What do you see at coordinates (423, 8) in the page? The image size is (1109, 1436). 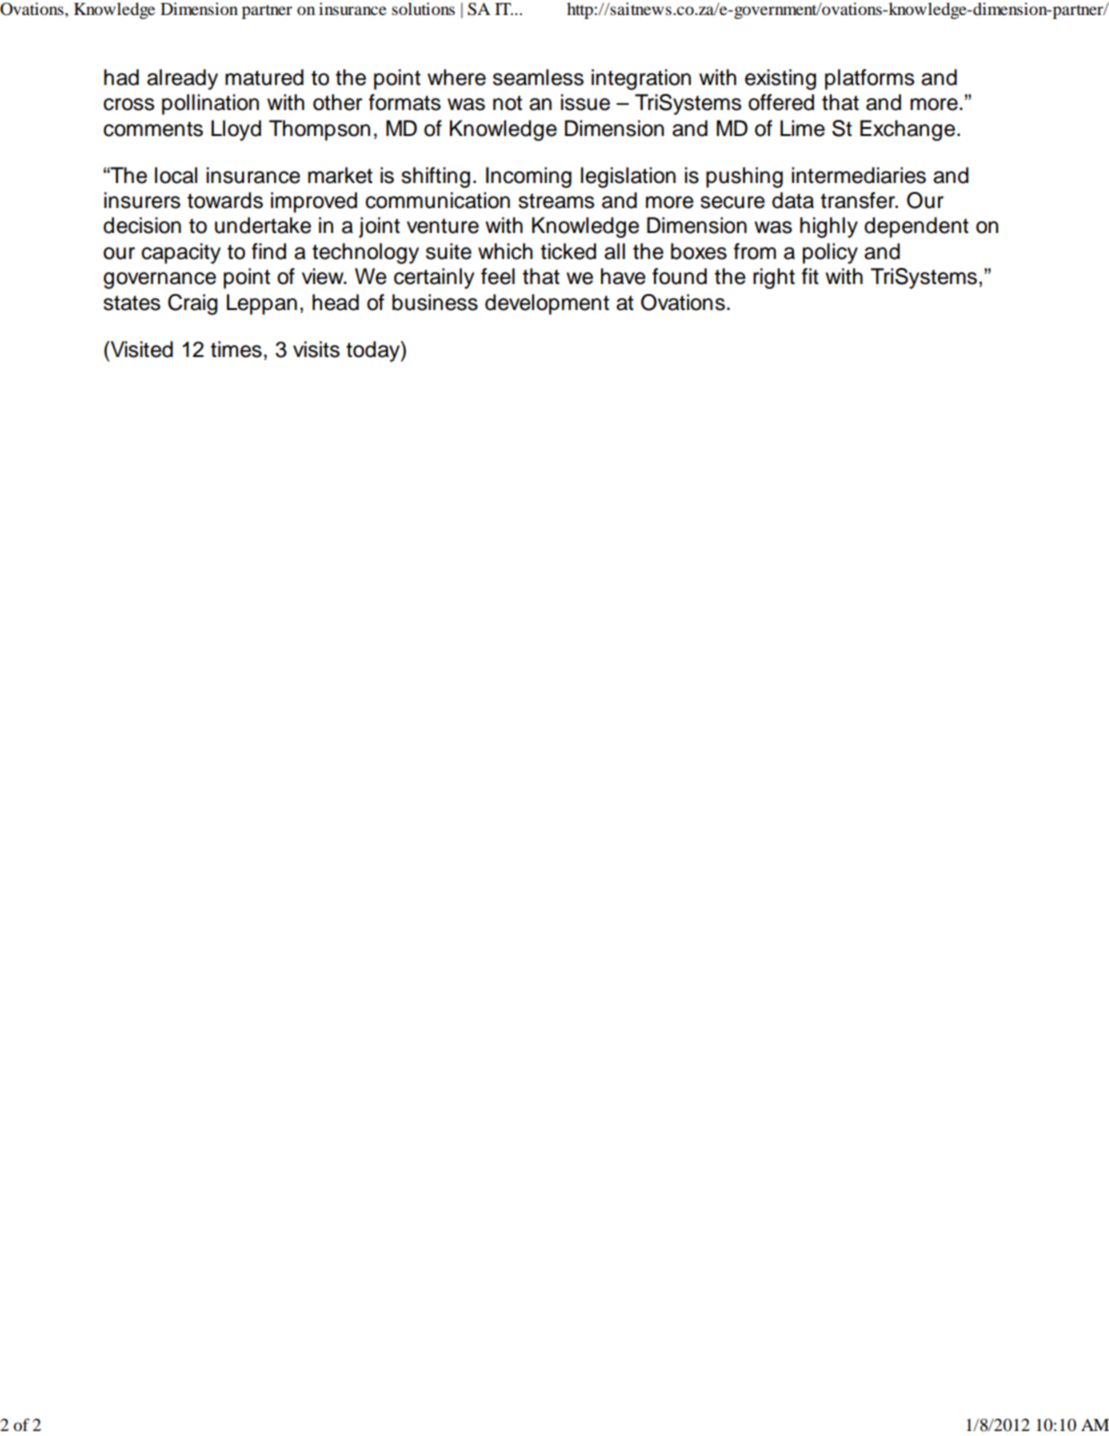 I see `solutions` at bounding box center [423, 8].
